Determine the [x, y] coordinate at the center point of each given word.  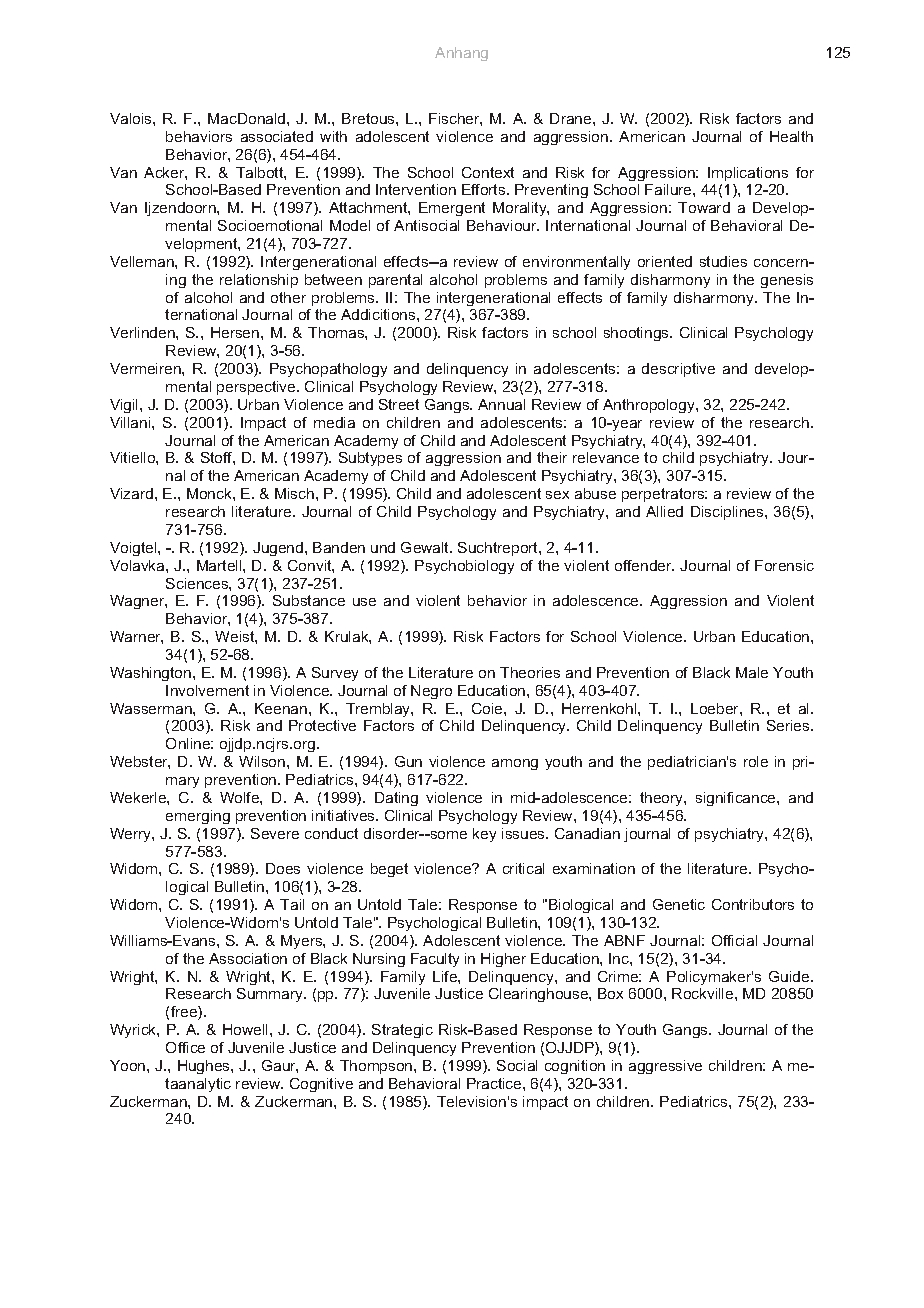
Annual [501, 404]
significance [737, 799]
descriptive [678, 370]
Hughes [205, 1067]
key [484, 835]
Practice [495, 1083]
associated [277, 136]
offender [644, 565]
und [383, 547]
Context [488, 172]
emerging [198, 817]
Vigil [125, 406]
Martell [220, 565]
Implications [748, 174]
